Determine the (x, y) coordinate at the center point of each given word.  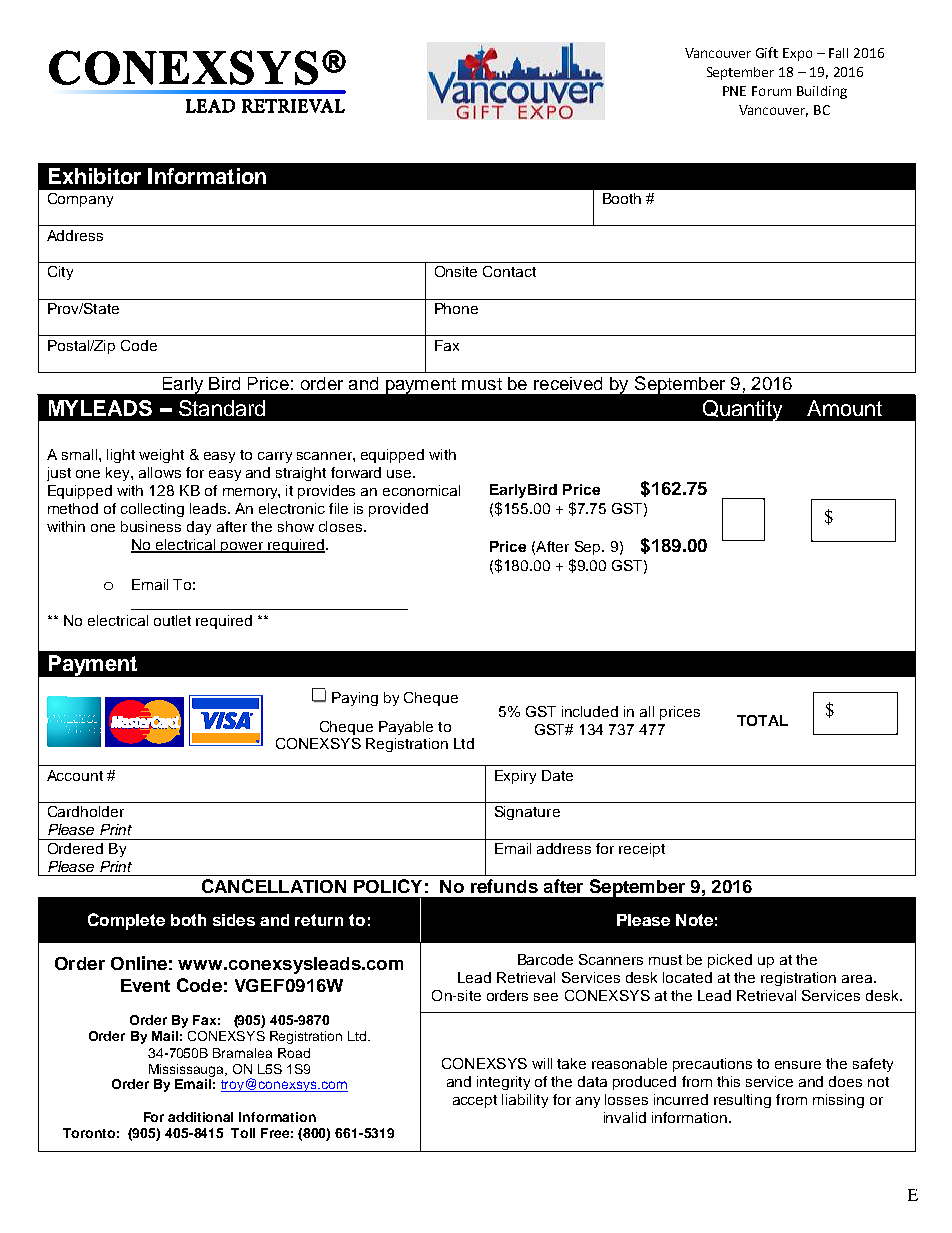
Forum (771, 91)
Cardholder (86, 811)
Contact (509, 271)
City (60, 273)
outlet (172, 620)
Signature (527, 813)
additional (200, 1117)
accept (475, 1101)
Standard (222, 408)
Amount (844, 408)
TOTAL (762, 720)
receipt (642, 850)
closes (342, 526)
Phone (456, 308)
